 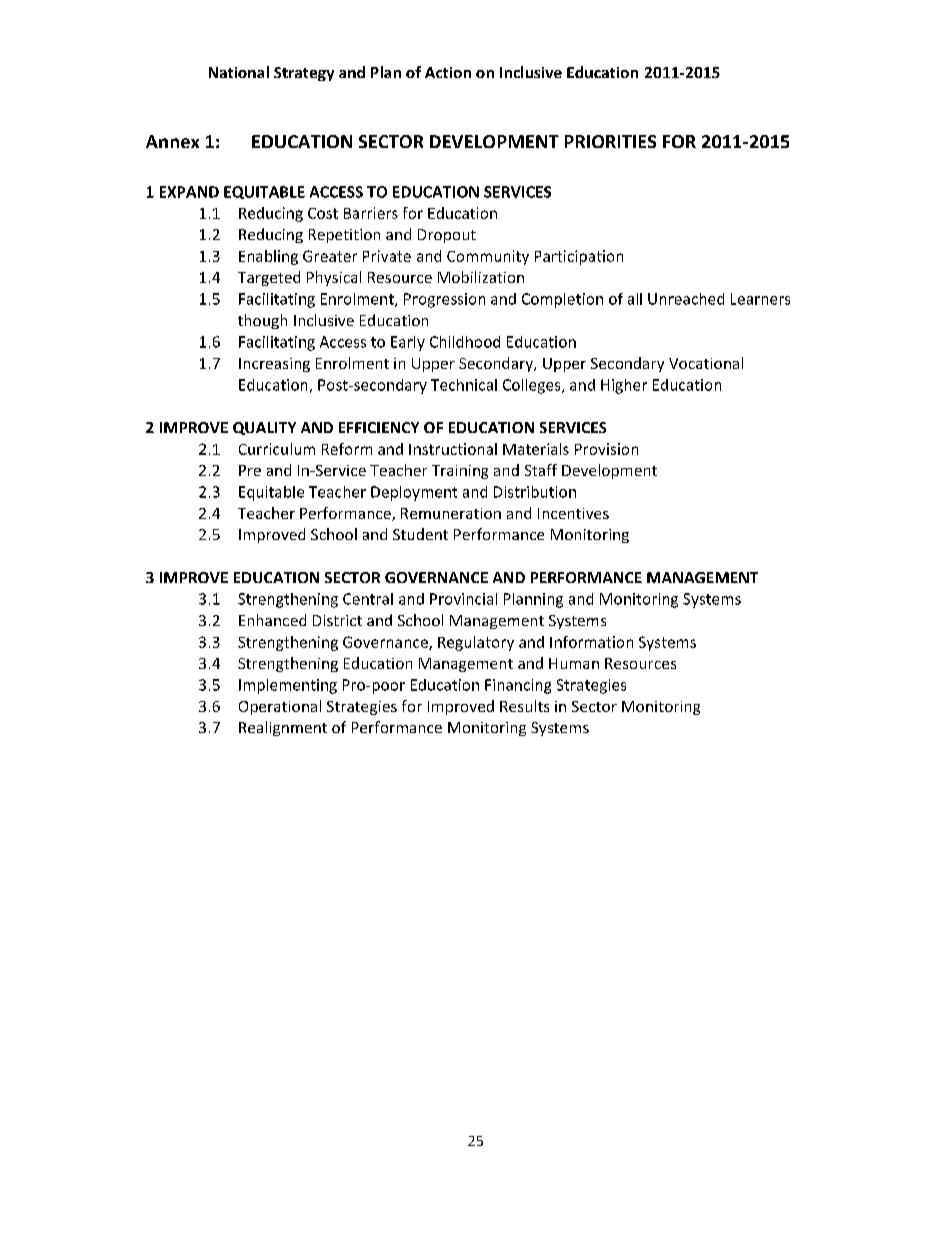 What do you see at coordinates (448, 72) in the screenshot?
I see `Action` at bounding box center [448, 72].
